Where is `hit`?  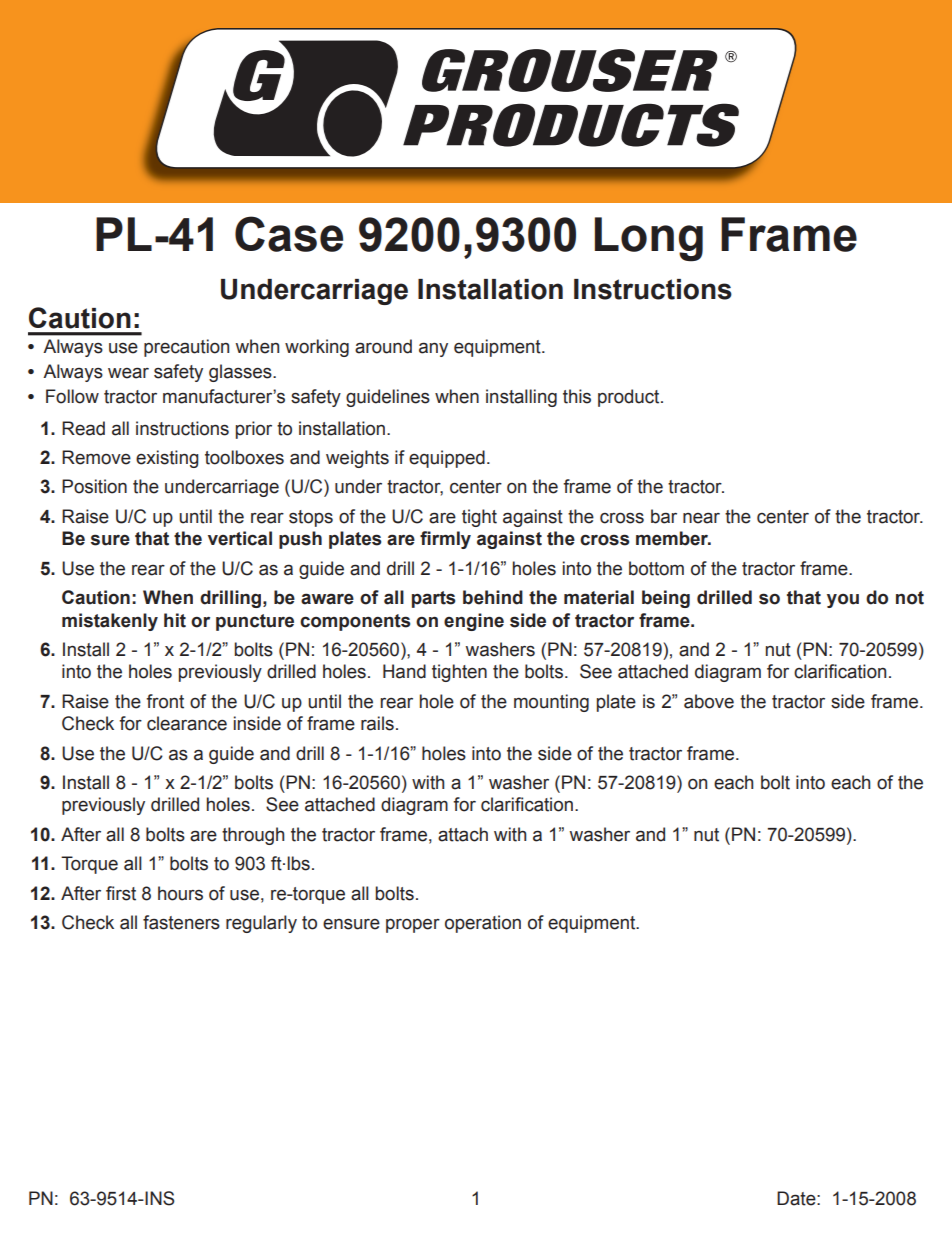
hit is located at coordinates (175, 620).
